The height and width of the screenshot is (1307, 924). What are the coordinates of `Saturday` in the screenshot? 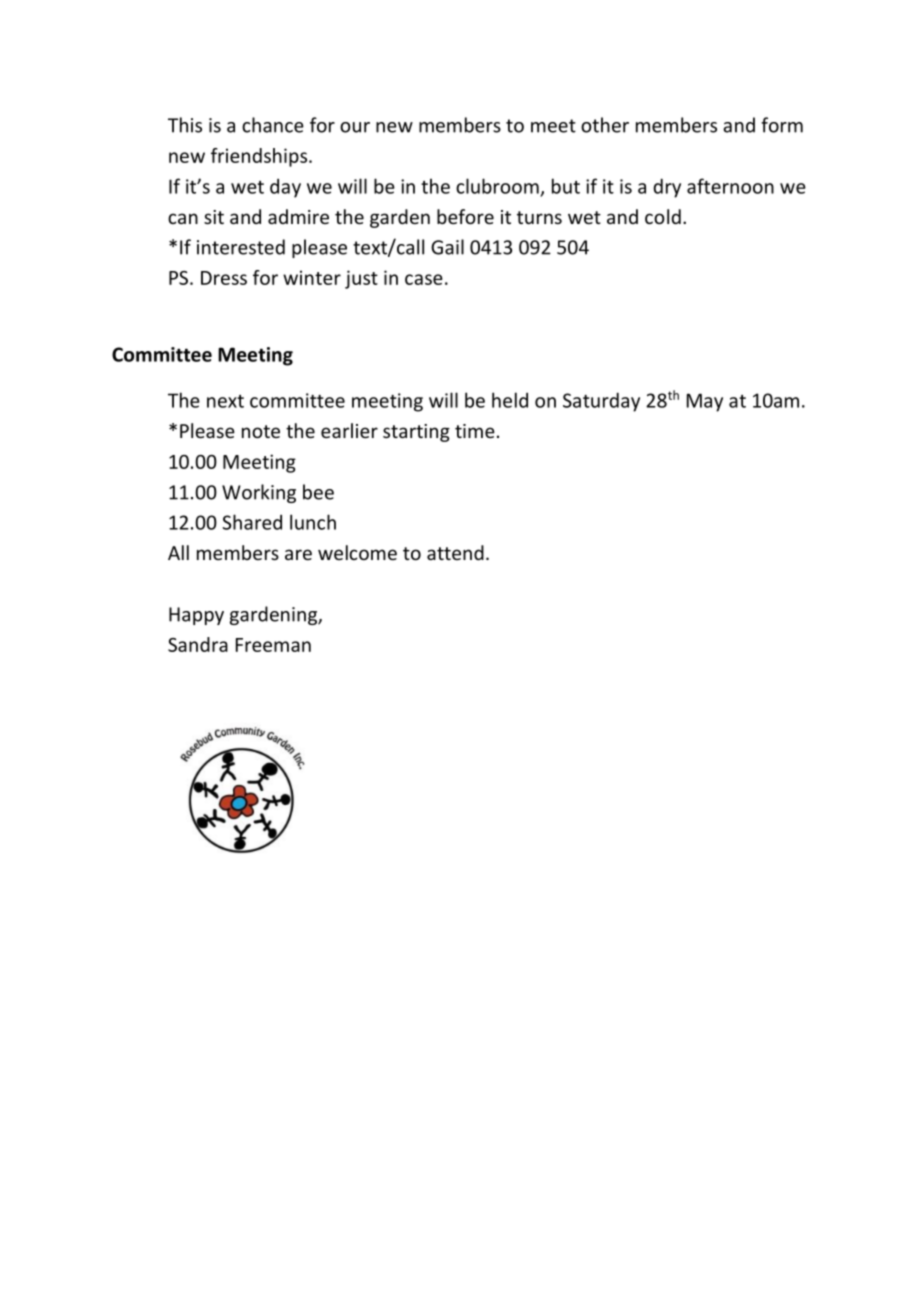 It's located at (601, 402).
